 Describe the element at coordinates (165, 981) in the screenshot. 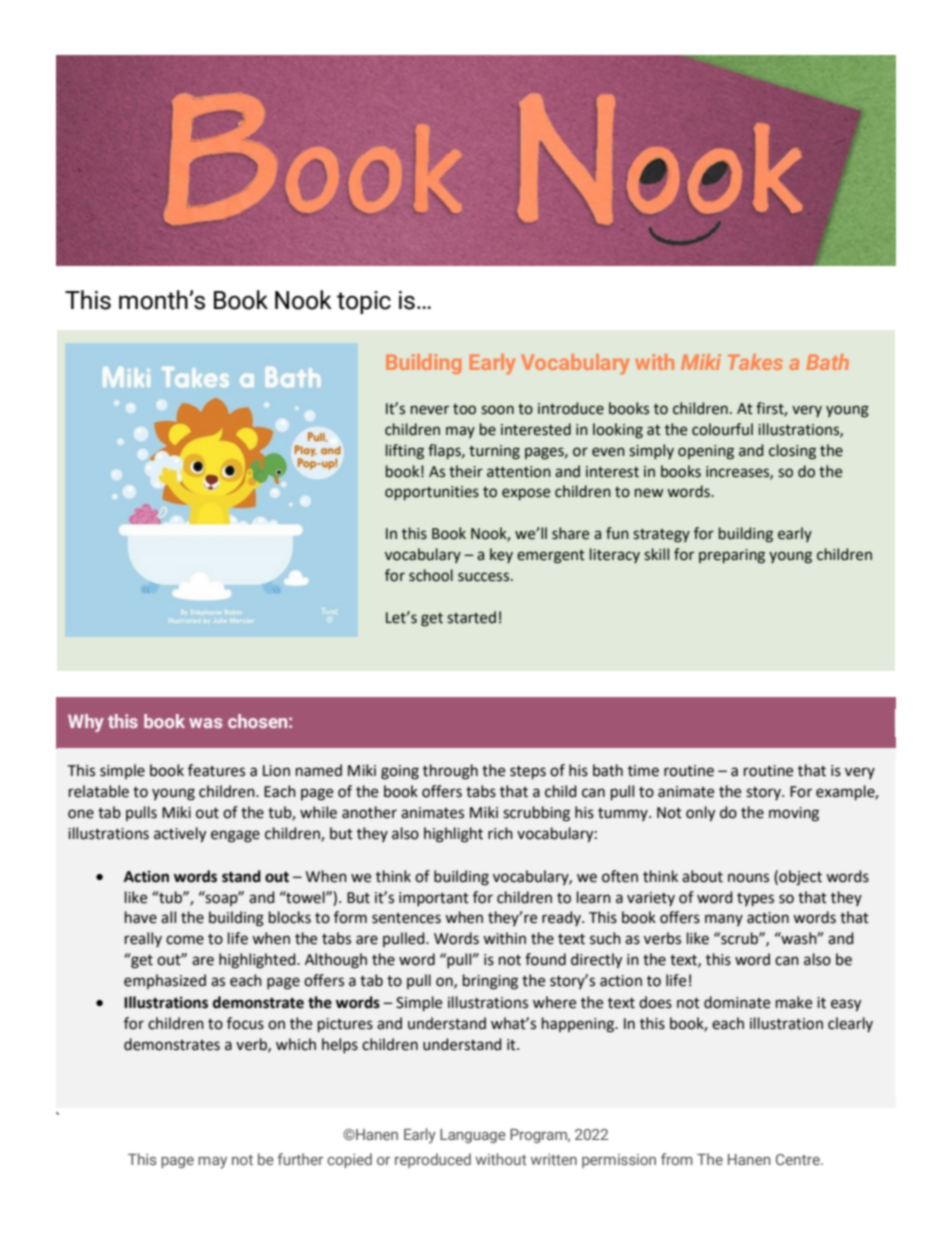

I see `emphasized` at that location.
